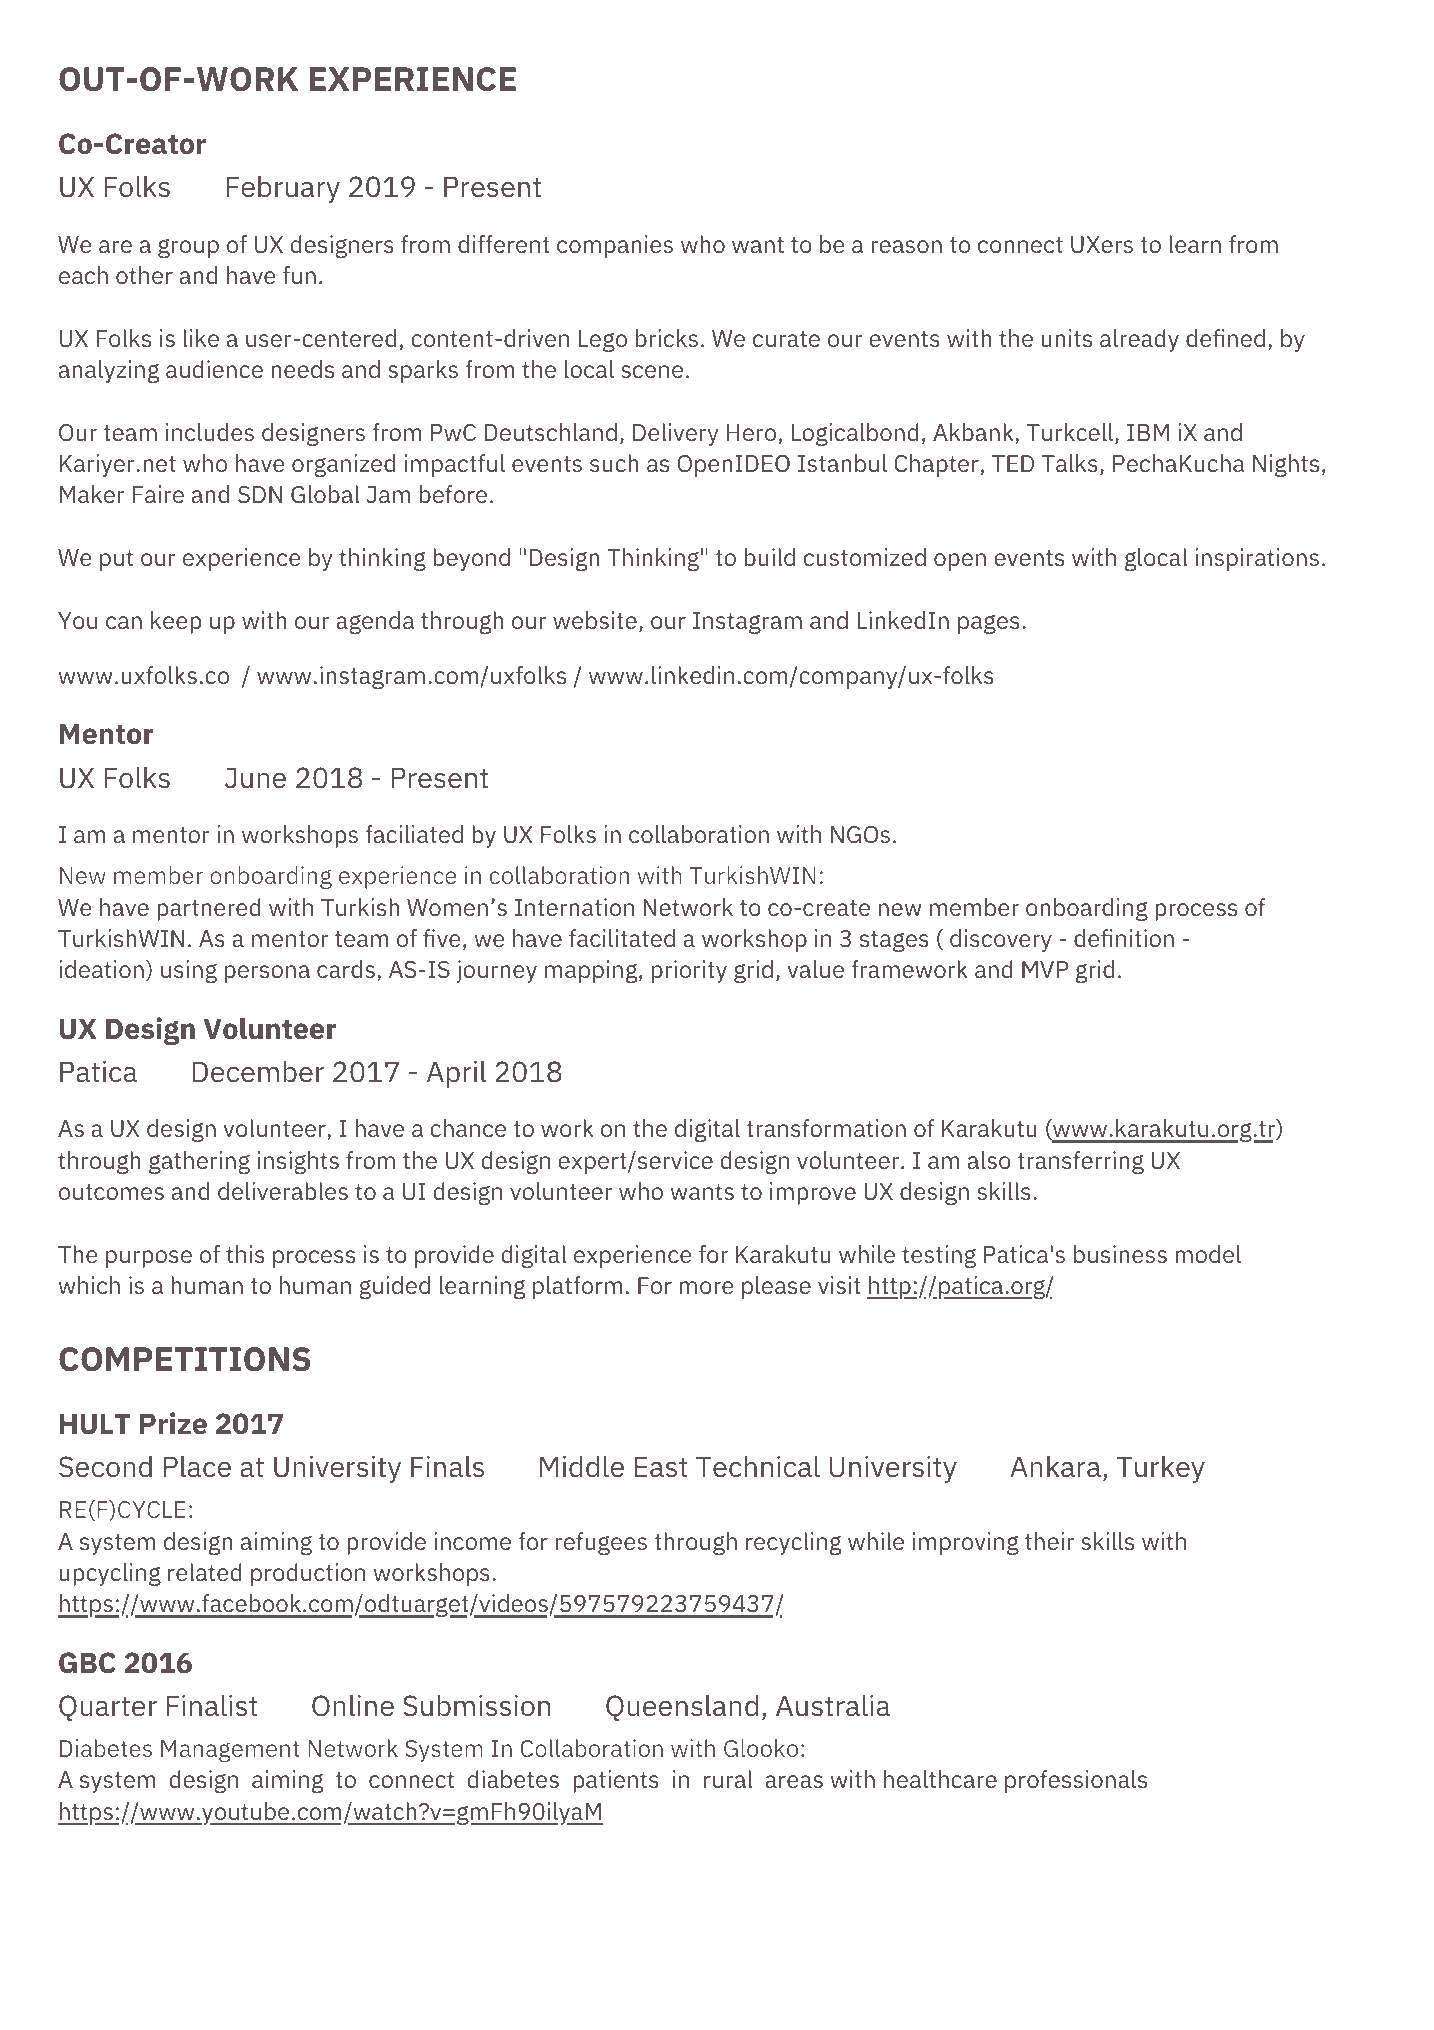 Image resolution: width=1434 pixels, height=2030 pixels. Describe the element at coordinates (689, 971) in the page. I see `priority` at that location.
